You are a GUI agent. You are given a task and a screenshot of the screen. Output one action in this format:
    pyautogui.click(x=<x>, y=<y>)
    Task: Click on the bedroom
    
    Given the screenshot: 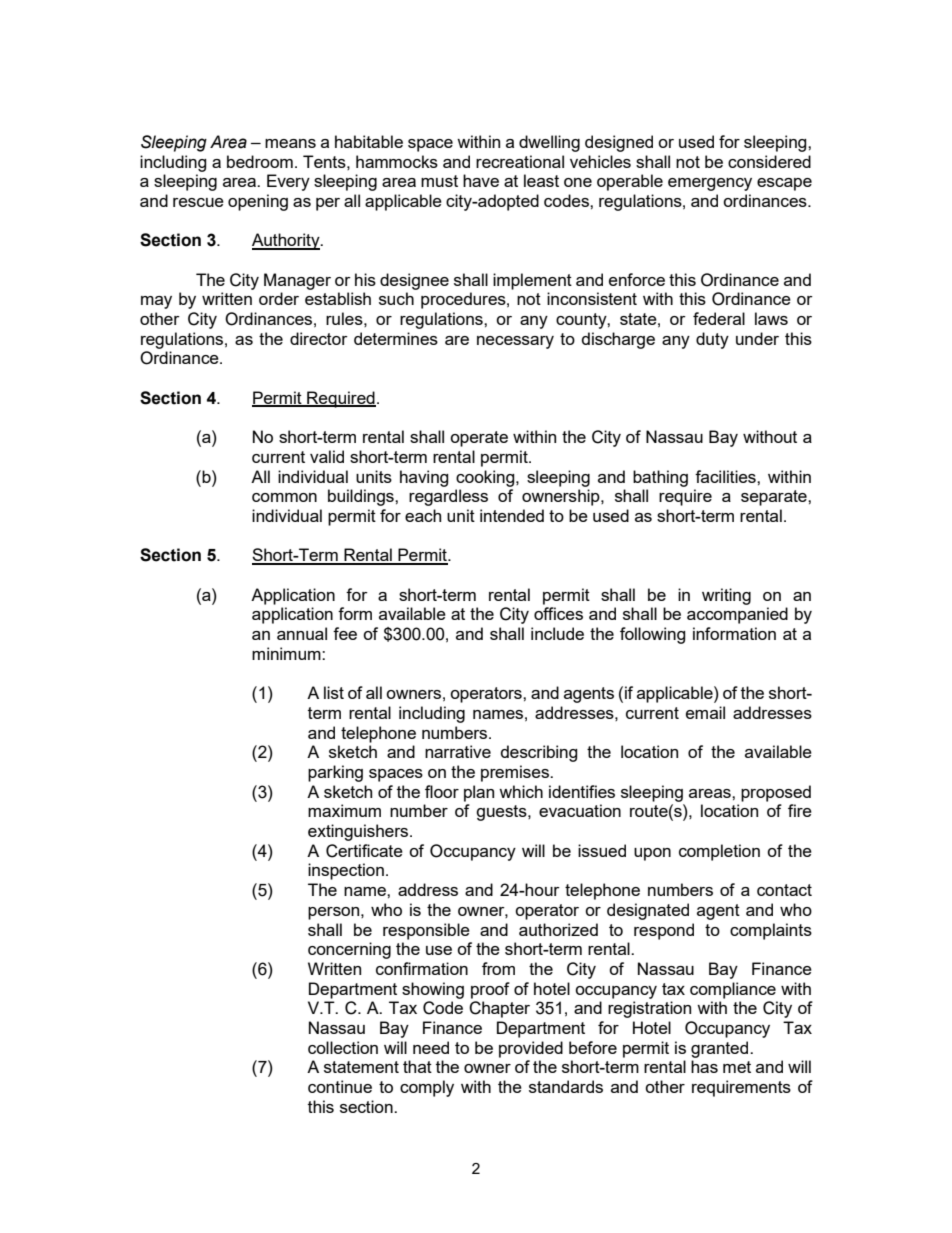 What is the action you would take?
    pyautogui.click(x=260, y=161)
